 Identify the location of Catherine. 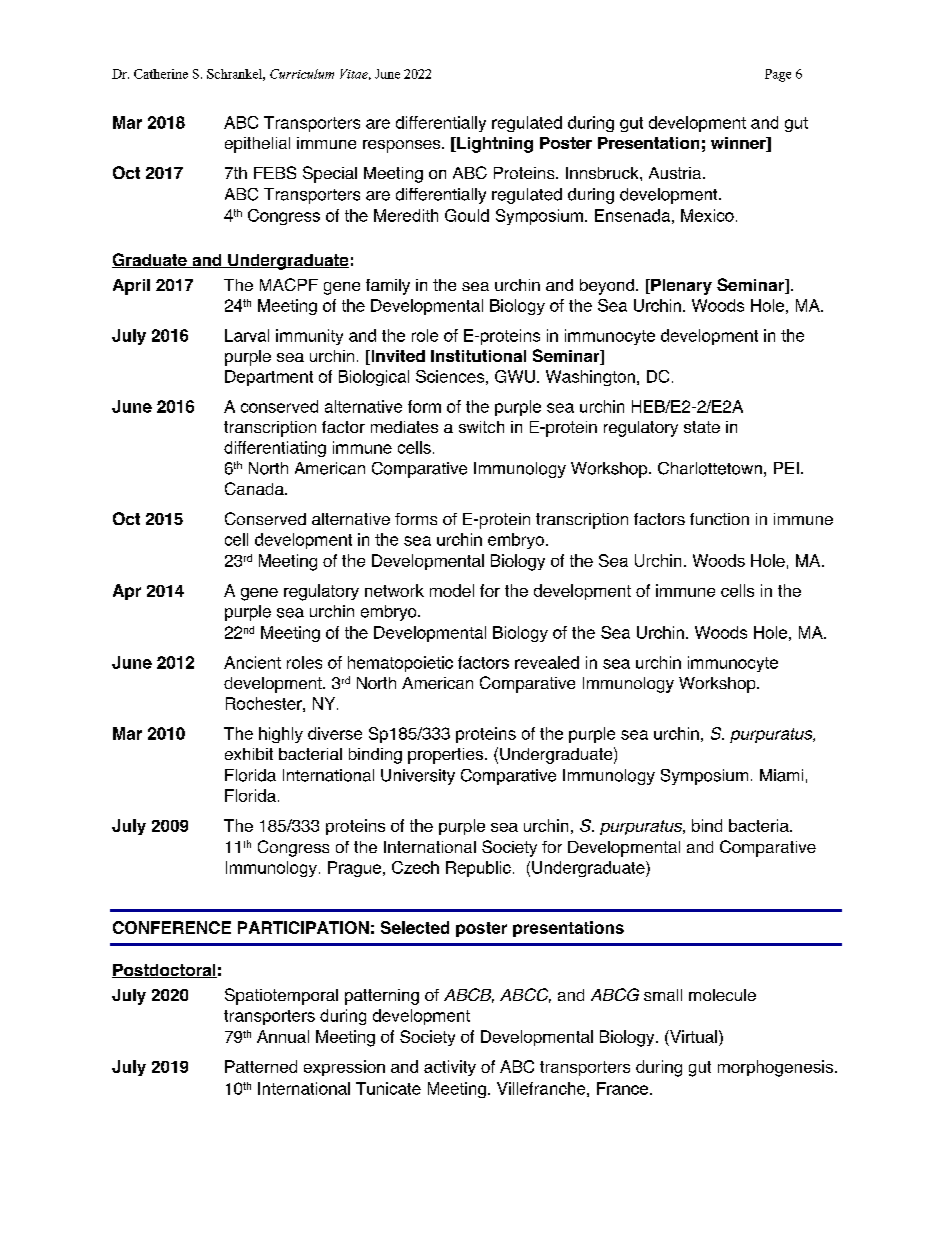
(161, 74).
